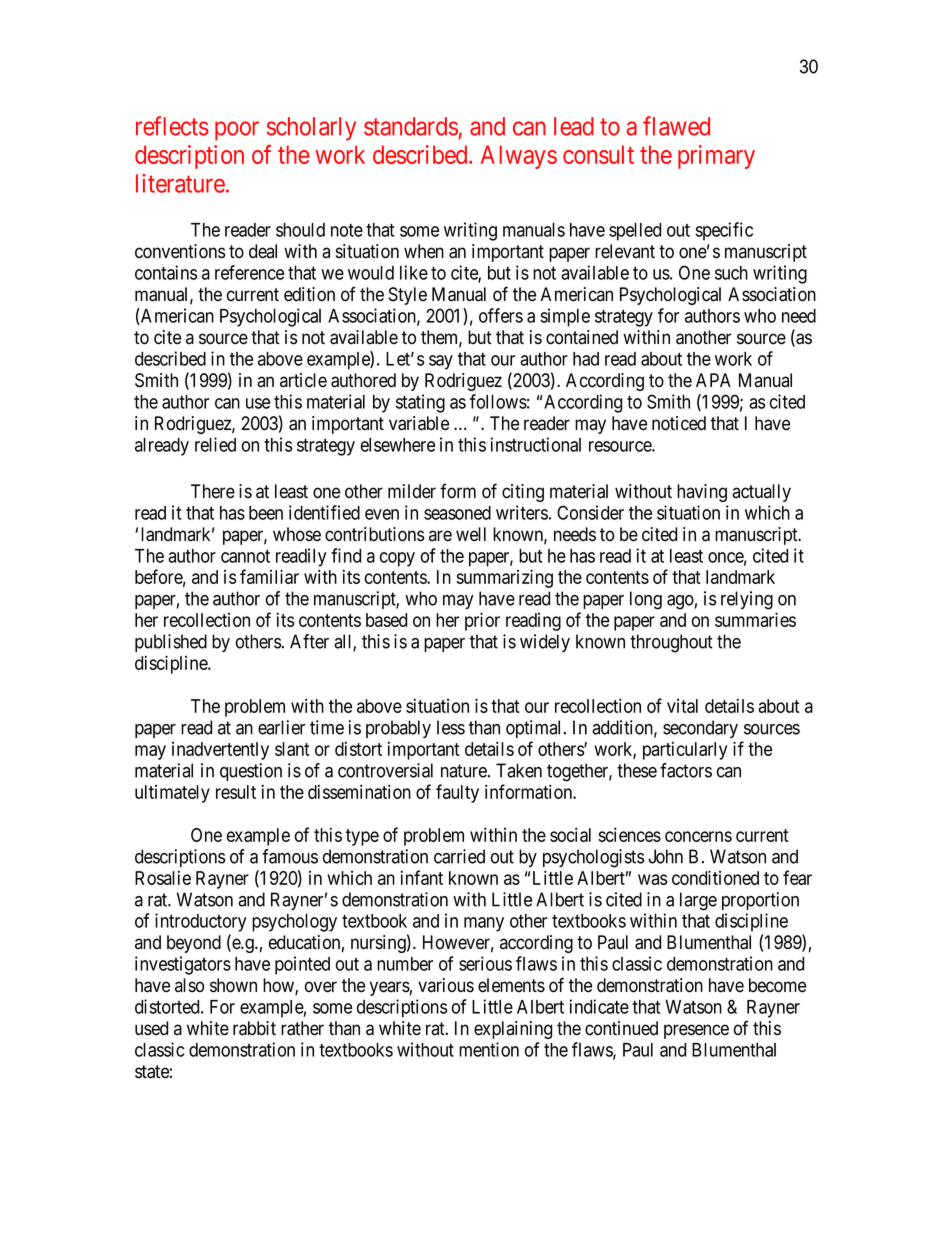 The width and height of the document is (952, 1233). I want to click on poor, so click(237, 131).
